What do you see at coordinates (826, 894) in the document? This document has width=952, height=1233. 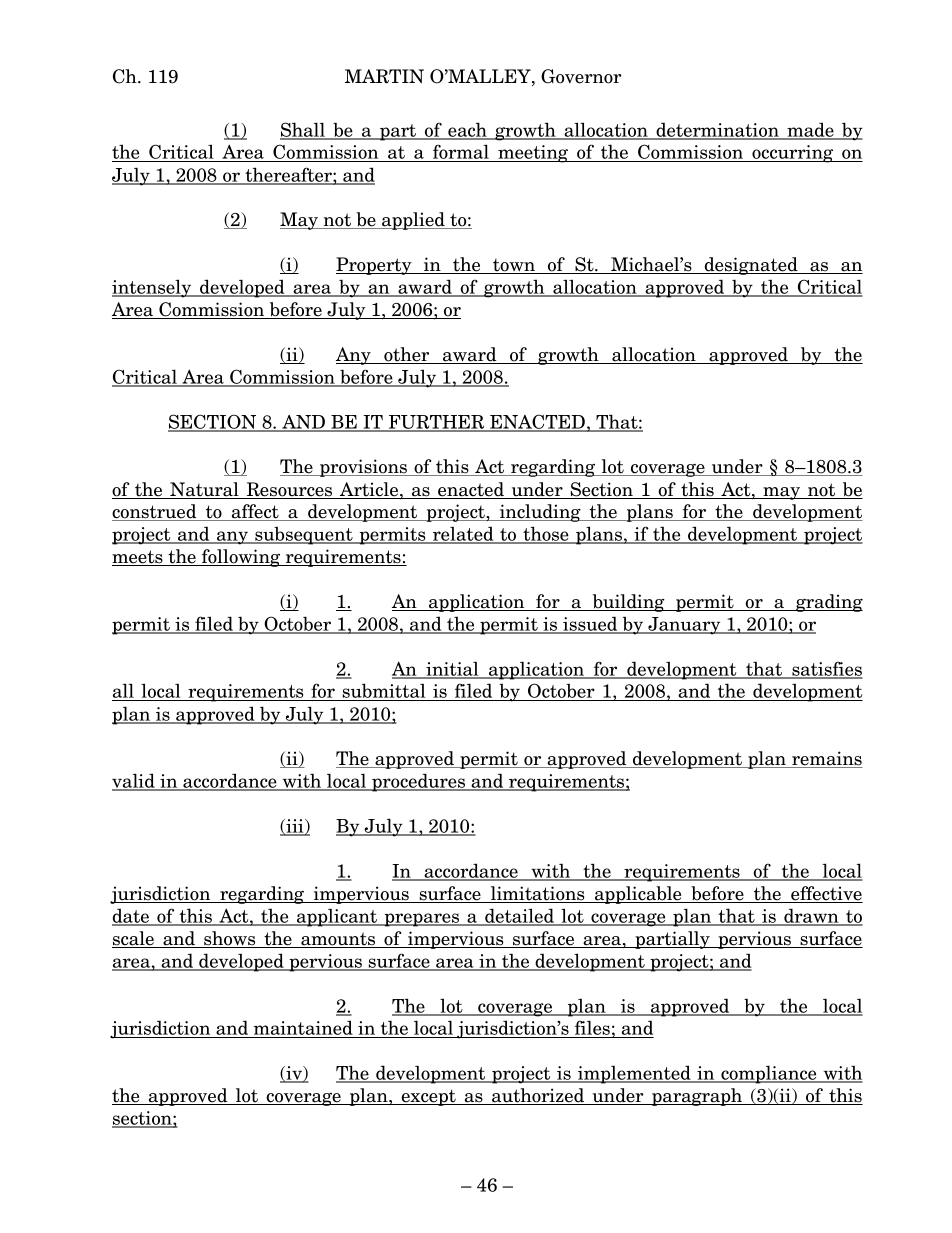 I see `effective` at bounding box center [826, 894].
